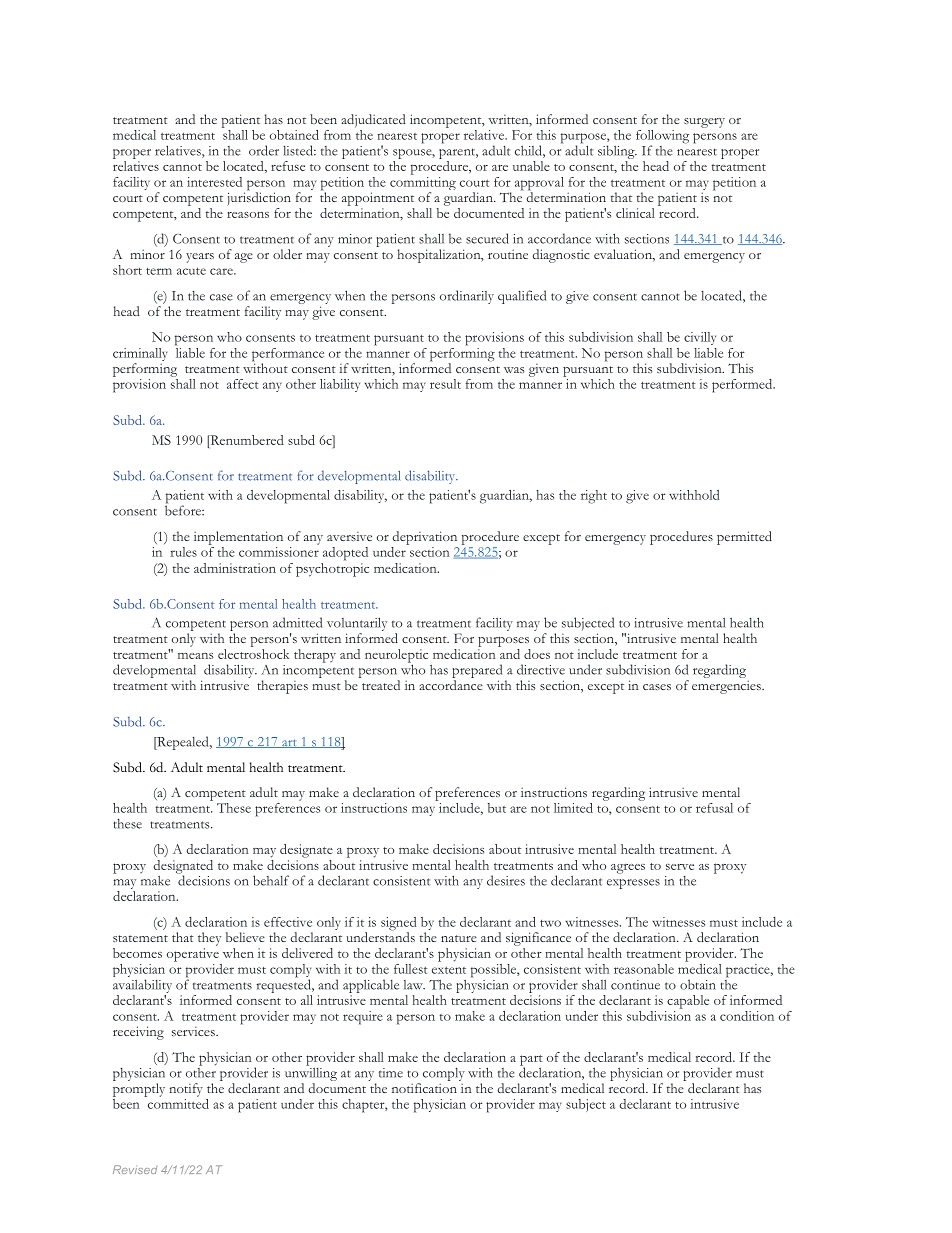 The image size is (952, 1233). What do you see at coordinates (594, 497) in the screenshot?
I see `right` at bounding box center [594, 497].
